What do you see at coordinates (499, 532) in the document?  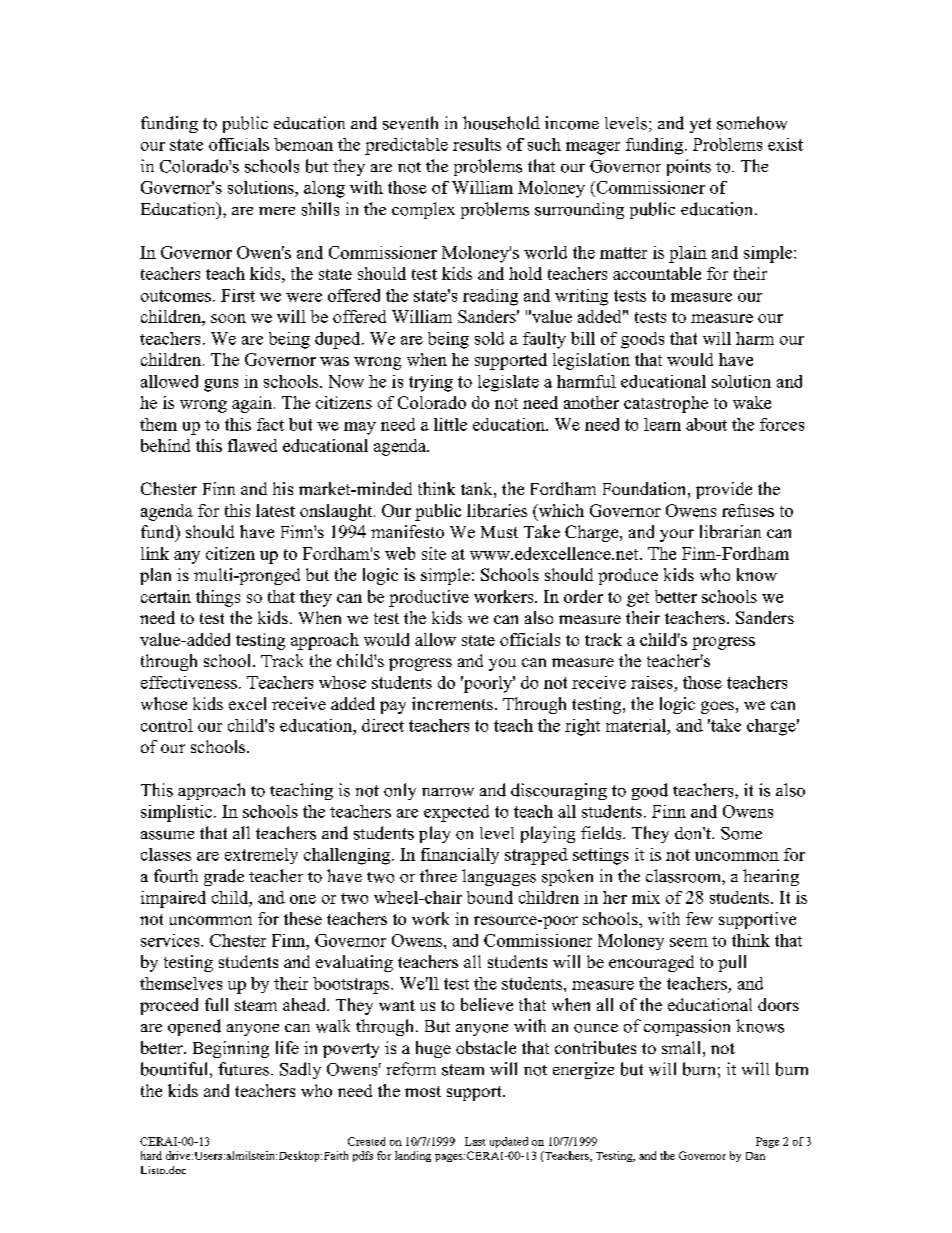 I see `Must` at bounding box center [499, 532].
